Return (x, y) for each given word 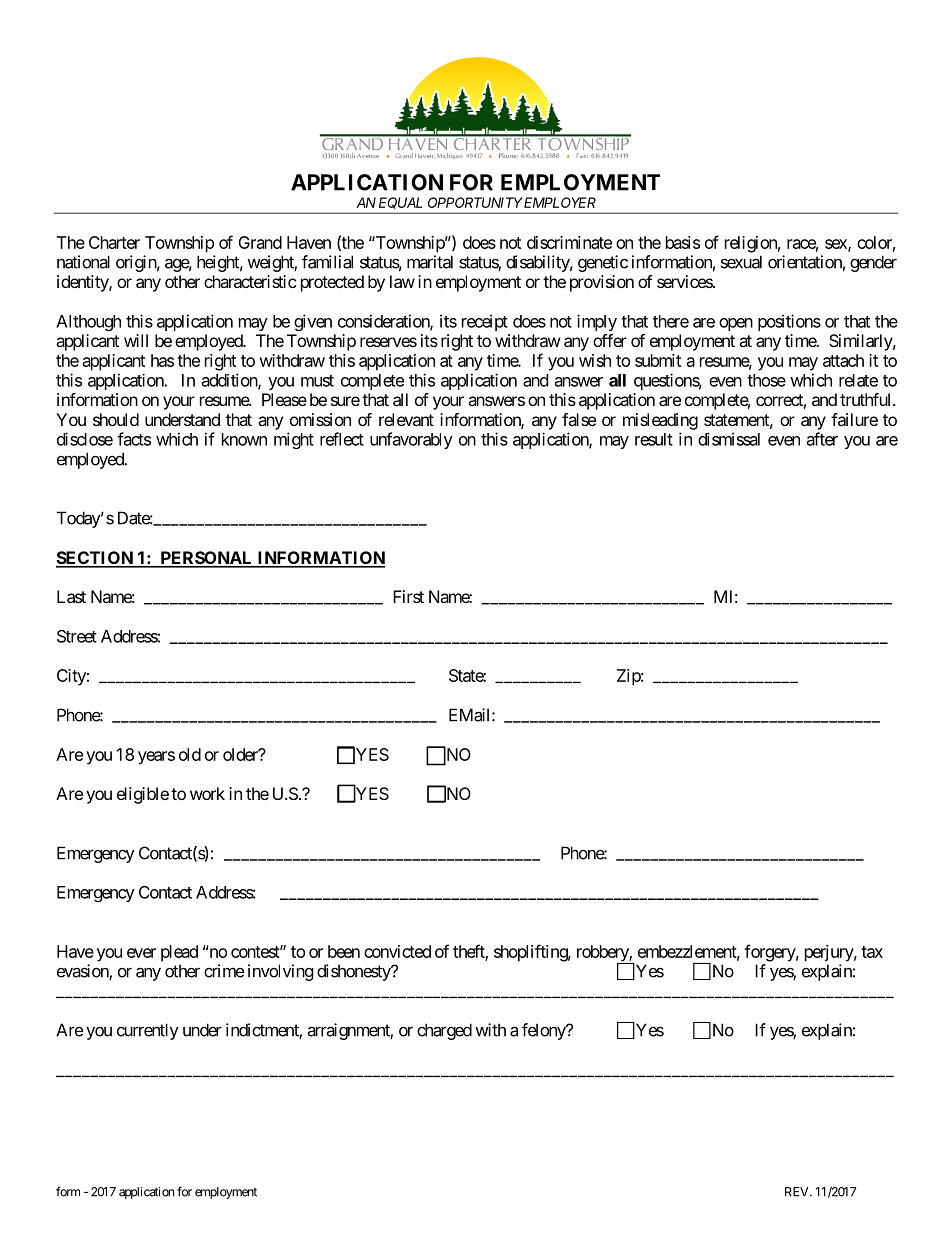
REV (798, 1192)
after (822, 439)
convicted (397, 951)
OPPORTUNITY (475, 202)
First (408, 596)
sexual (741, 262)
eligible (143, 795)
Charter (114, 242)
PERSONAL (206, 559)
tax (872, 952)
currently (148, 1031)
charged (444, 1031)
